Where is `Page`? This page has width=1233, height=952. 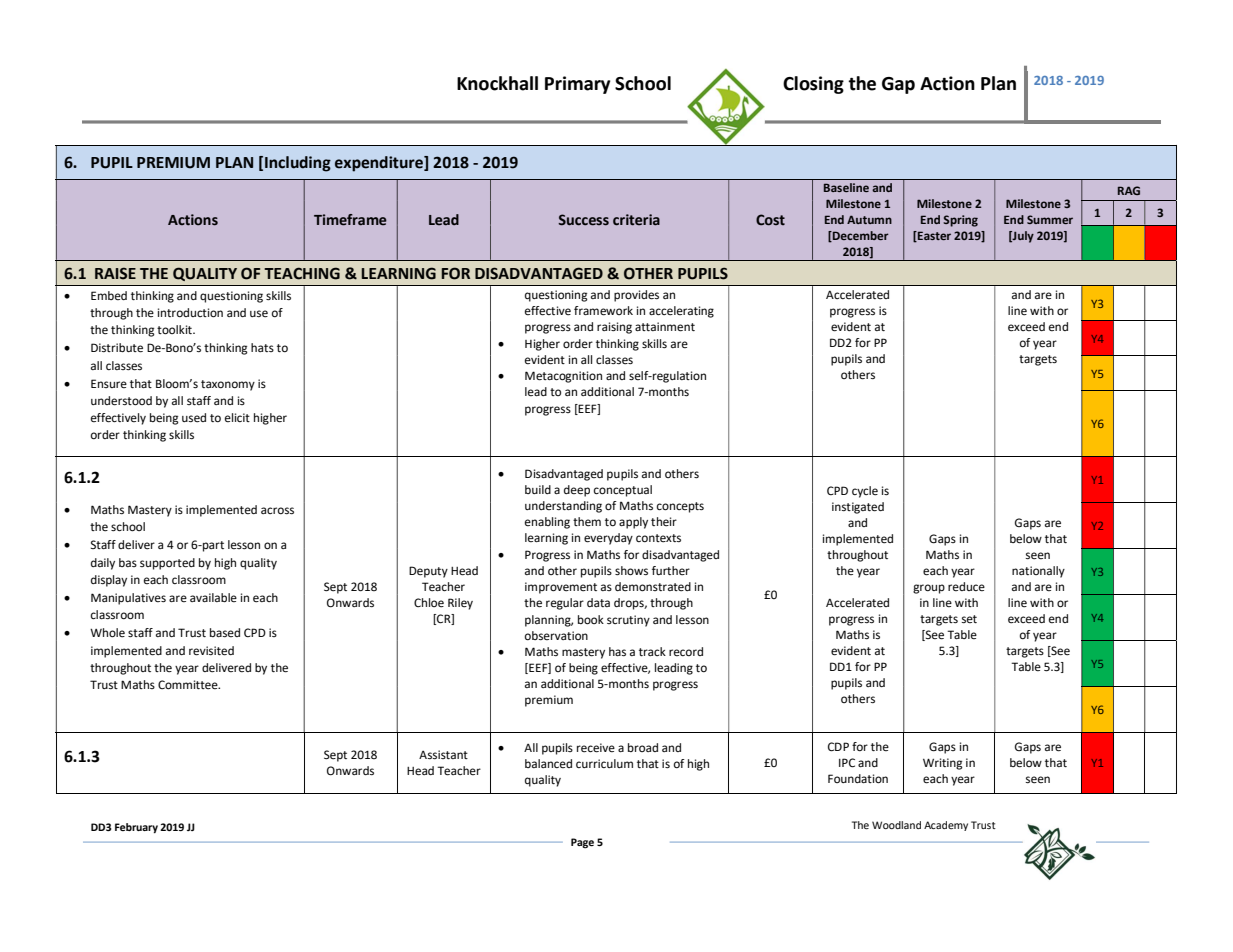 Page is located at coordinates (582, 843).
